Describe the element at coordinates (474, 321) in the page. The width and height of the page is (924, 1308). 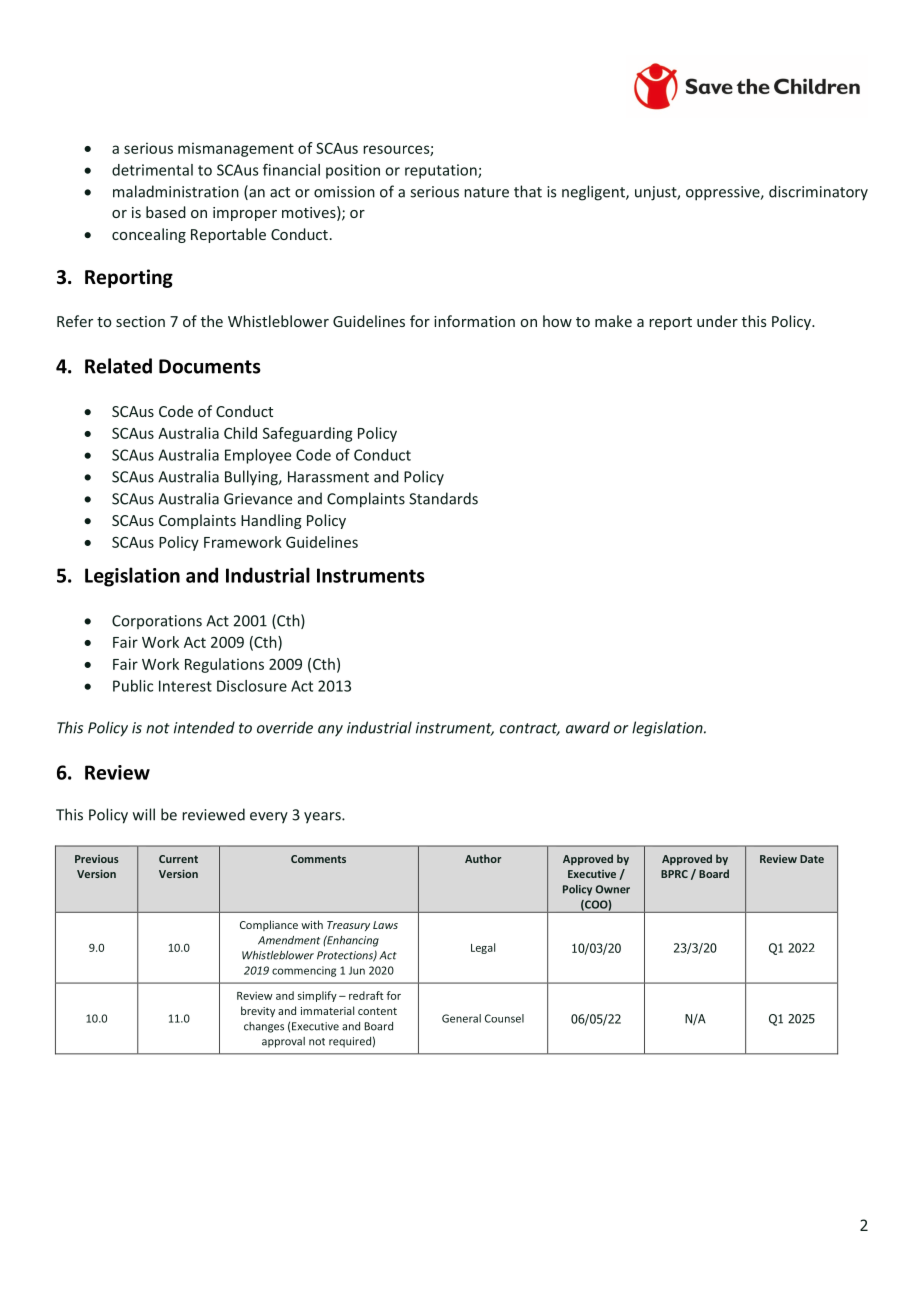
I see `information` at that location.
